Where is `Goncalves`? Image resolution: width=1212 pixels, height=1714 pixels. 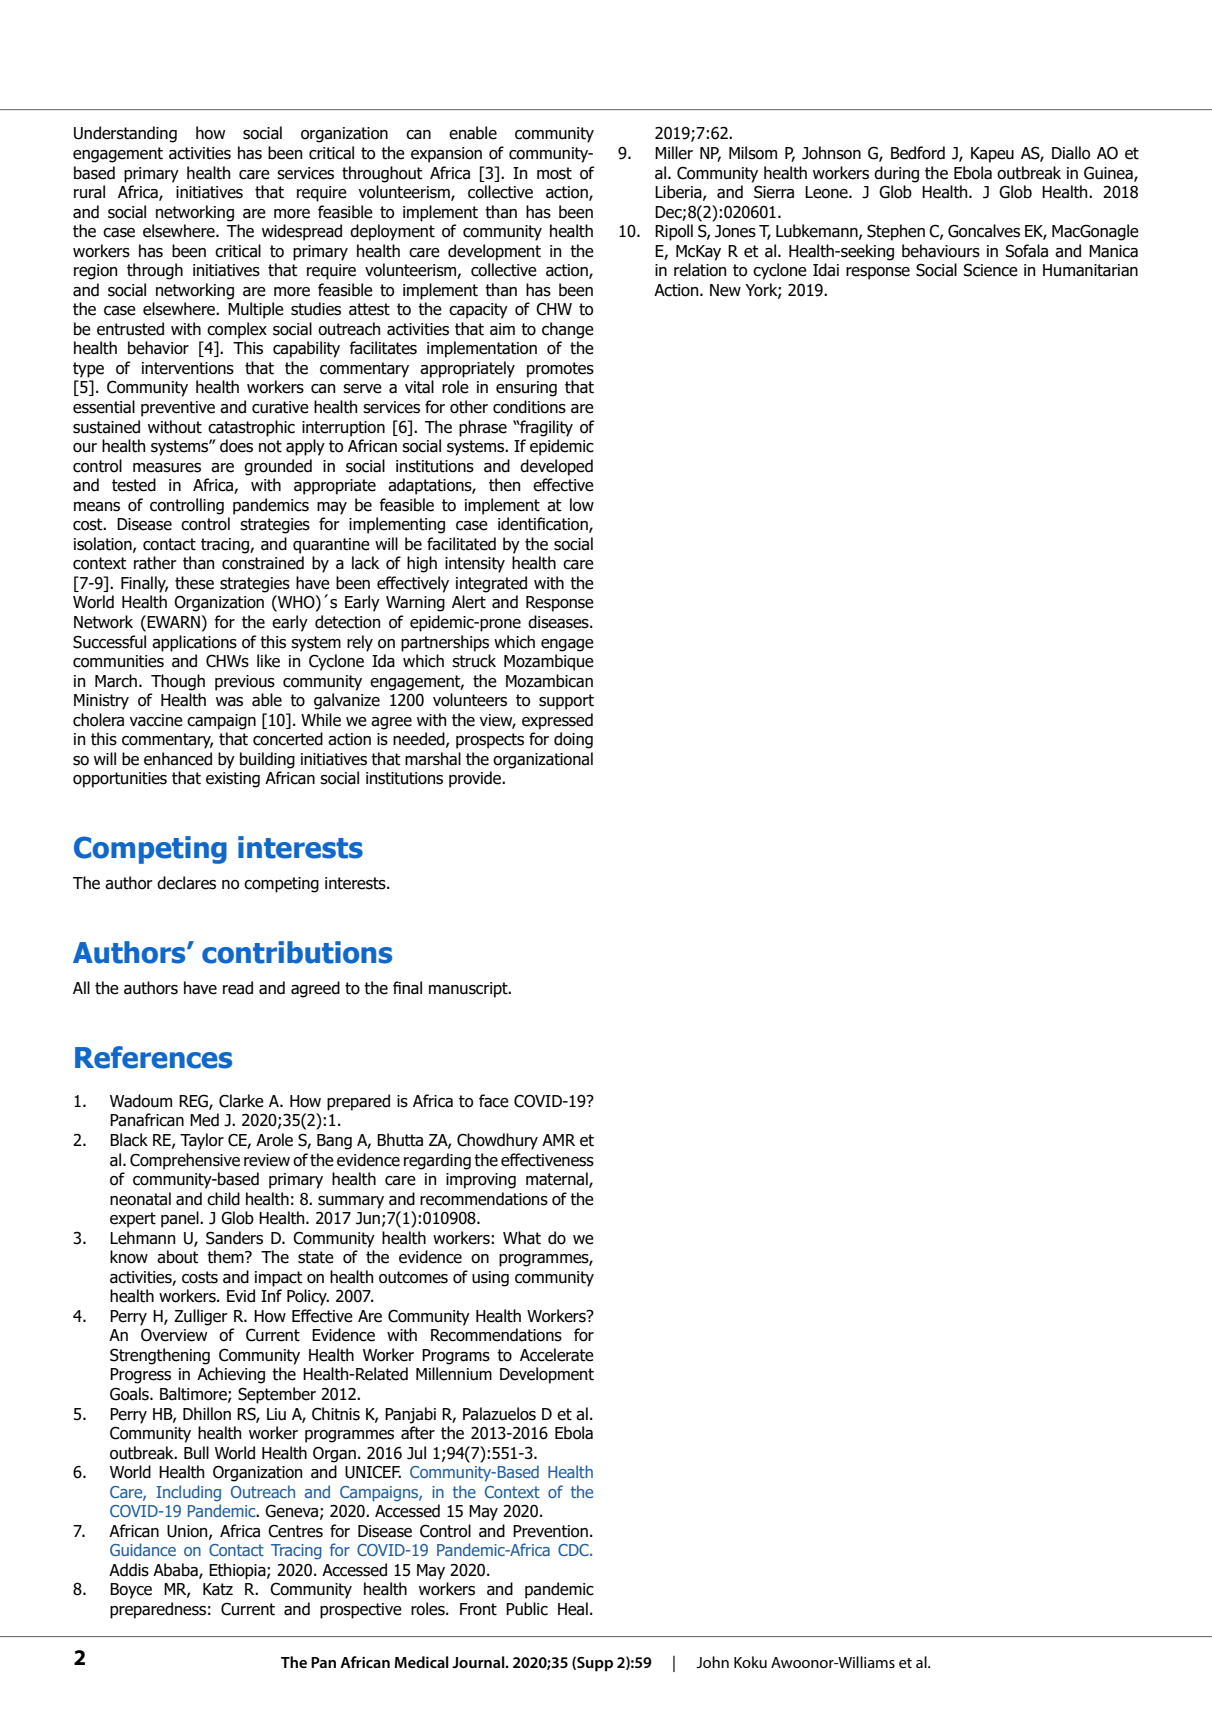 Goncalves is located at coordinates (984, 231).
